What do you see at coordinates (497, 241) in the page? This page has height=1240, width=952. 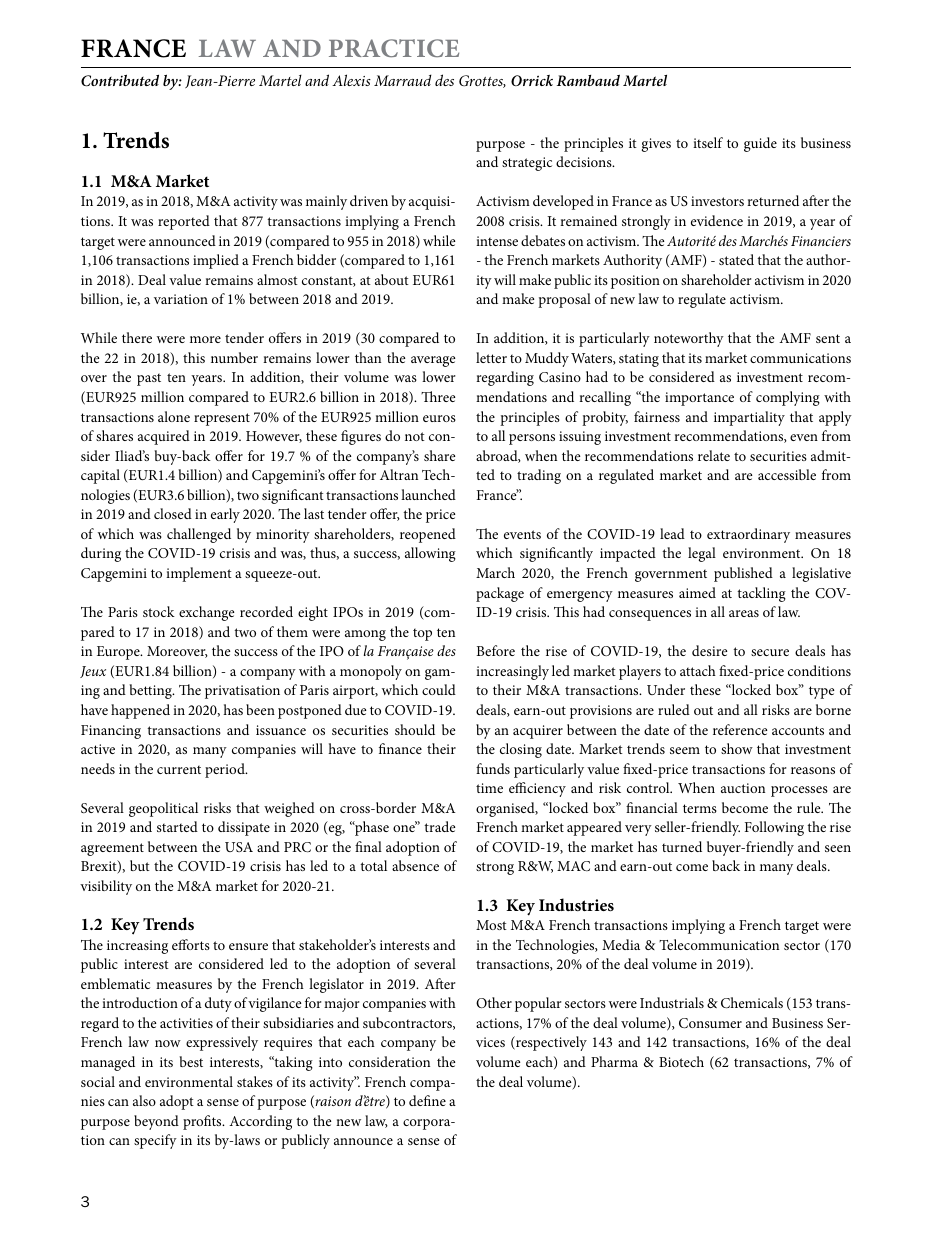 I see `intense` at bounding box center [497, 241].
